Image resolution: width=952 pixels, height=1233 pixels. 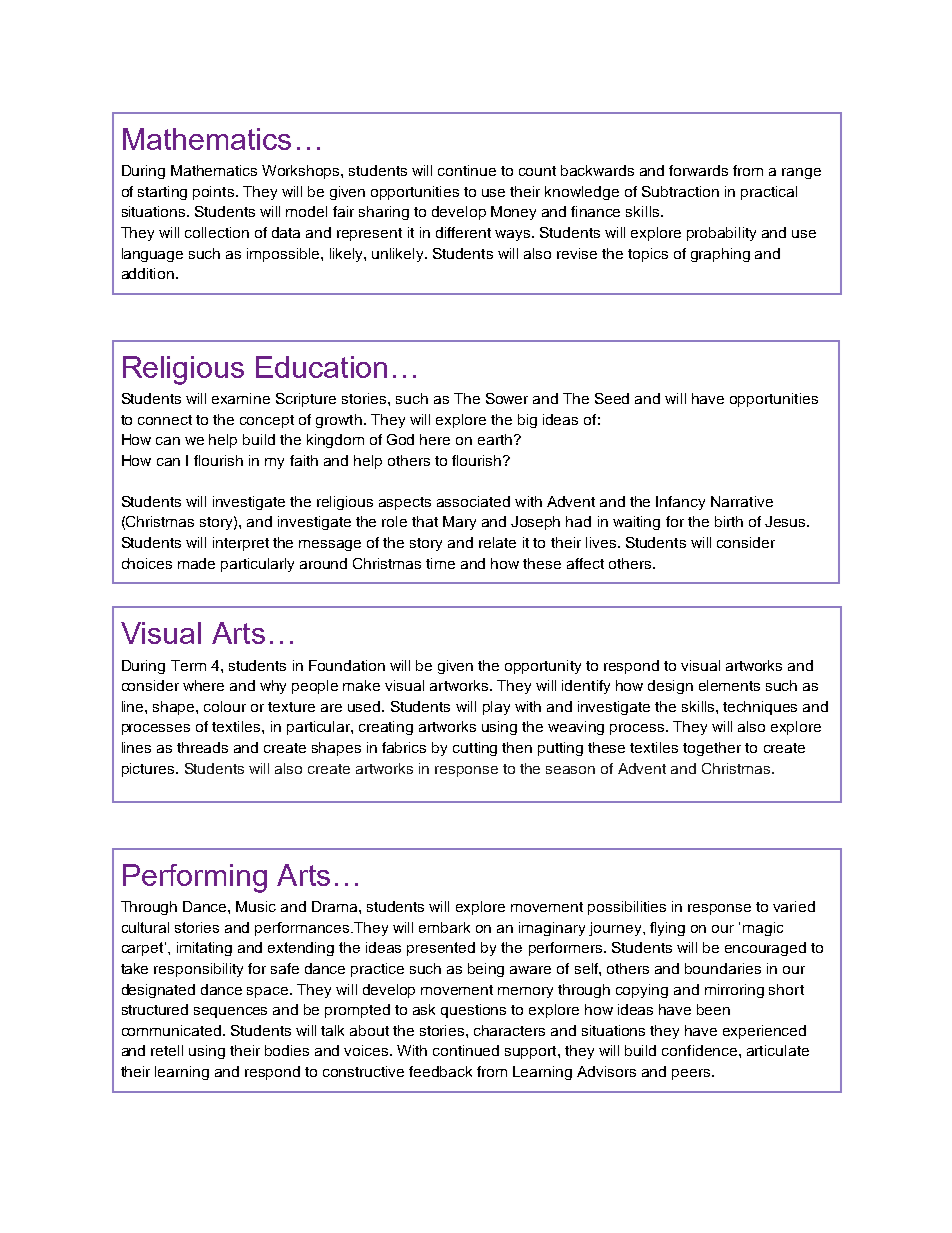 I want to click on points, so click(x=213, y=193).
